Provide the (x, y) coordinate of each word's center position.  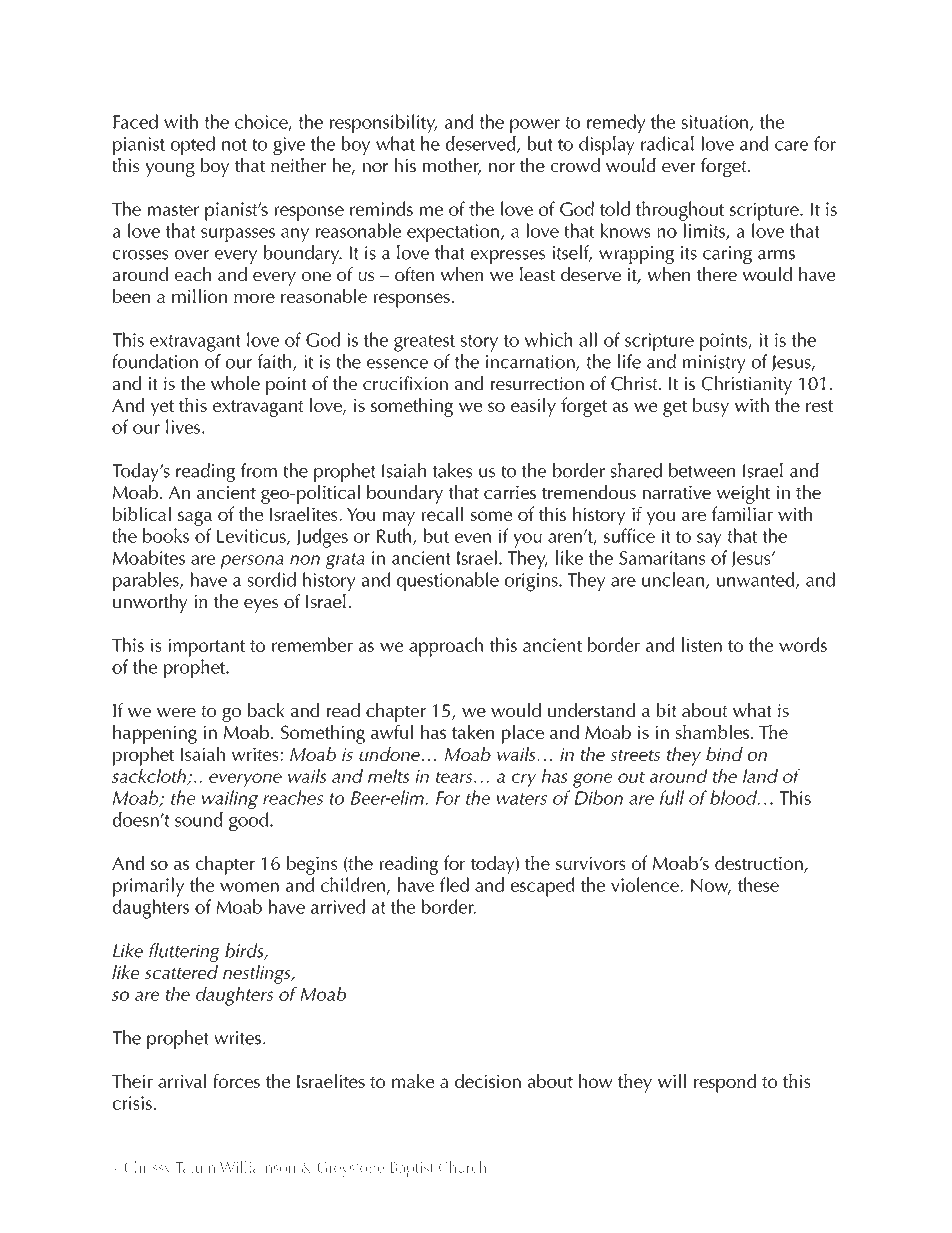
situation (715, 122)
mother (452, 166)
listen (702, 644)
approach (446, 647)
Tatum (195, 1167)
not (234, 145)
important (207, 647)
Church (462, 1167)
